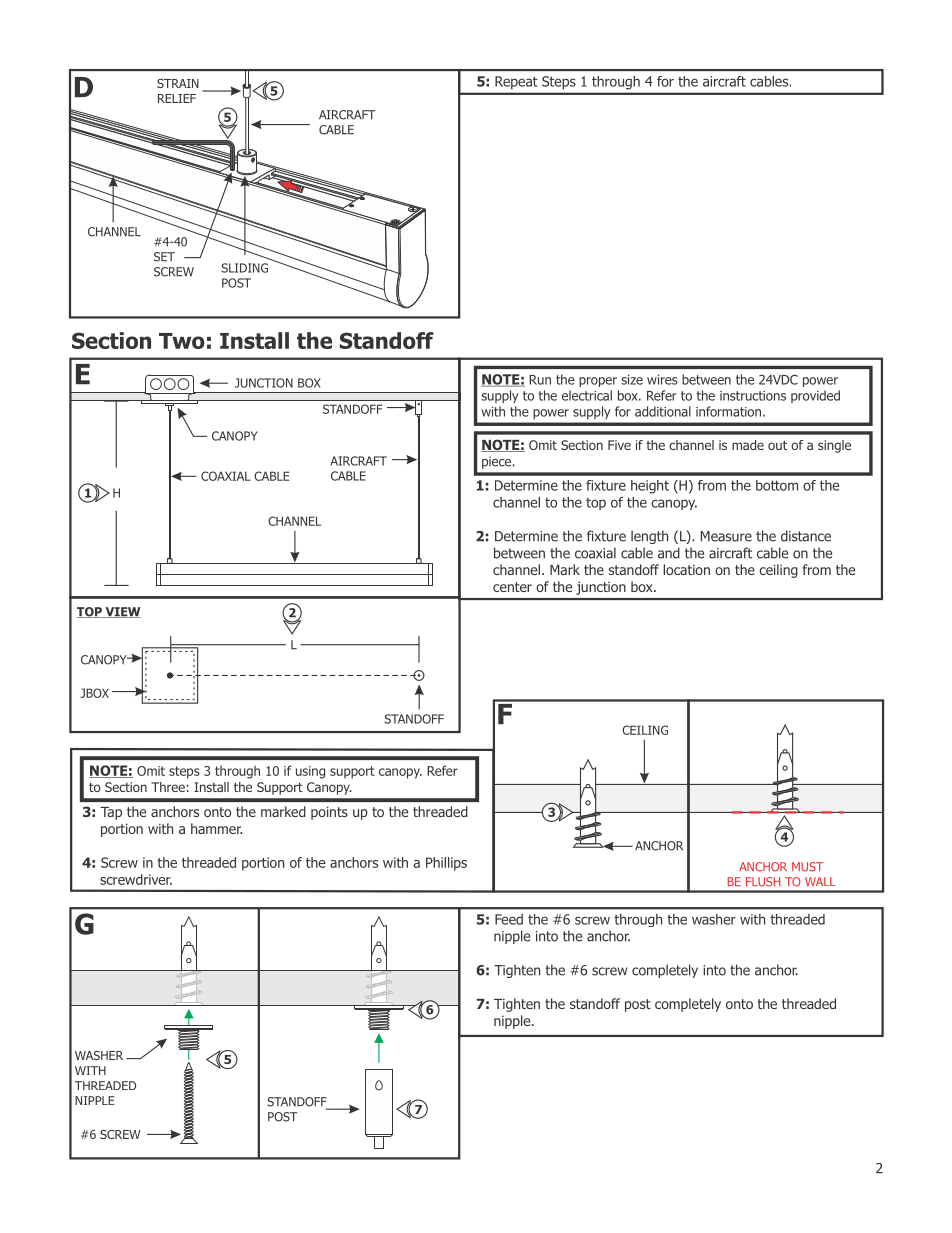  What do you see at coordinates (748, 445) in the page?
I see `made` at bounding box center [748, 445].
